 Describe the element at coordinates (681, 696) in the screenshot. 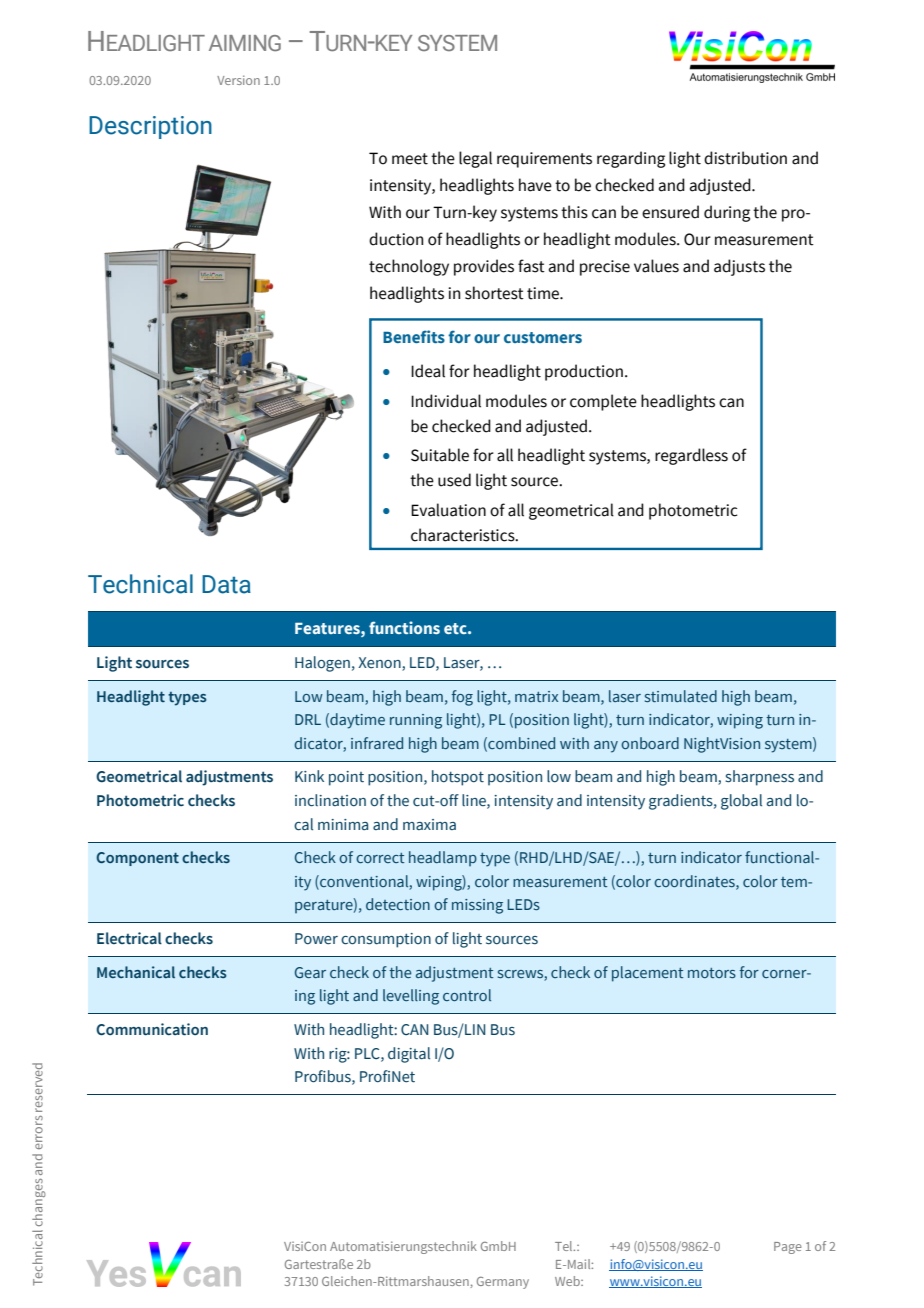

I see `stimulated` at that location.
